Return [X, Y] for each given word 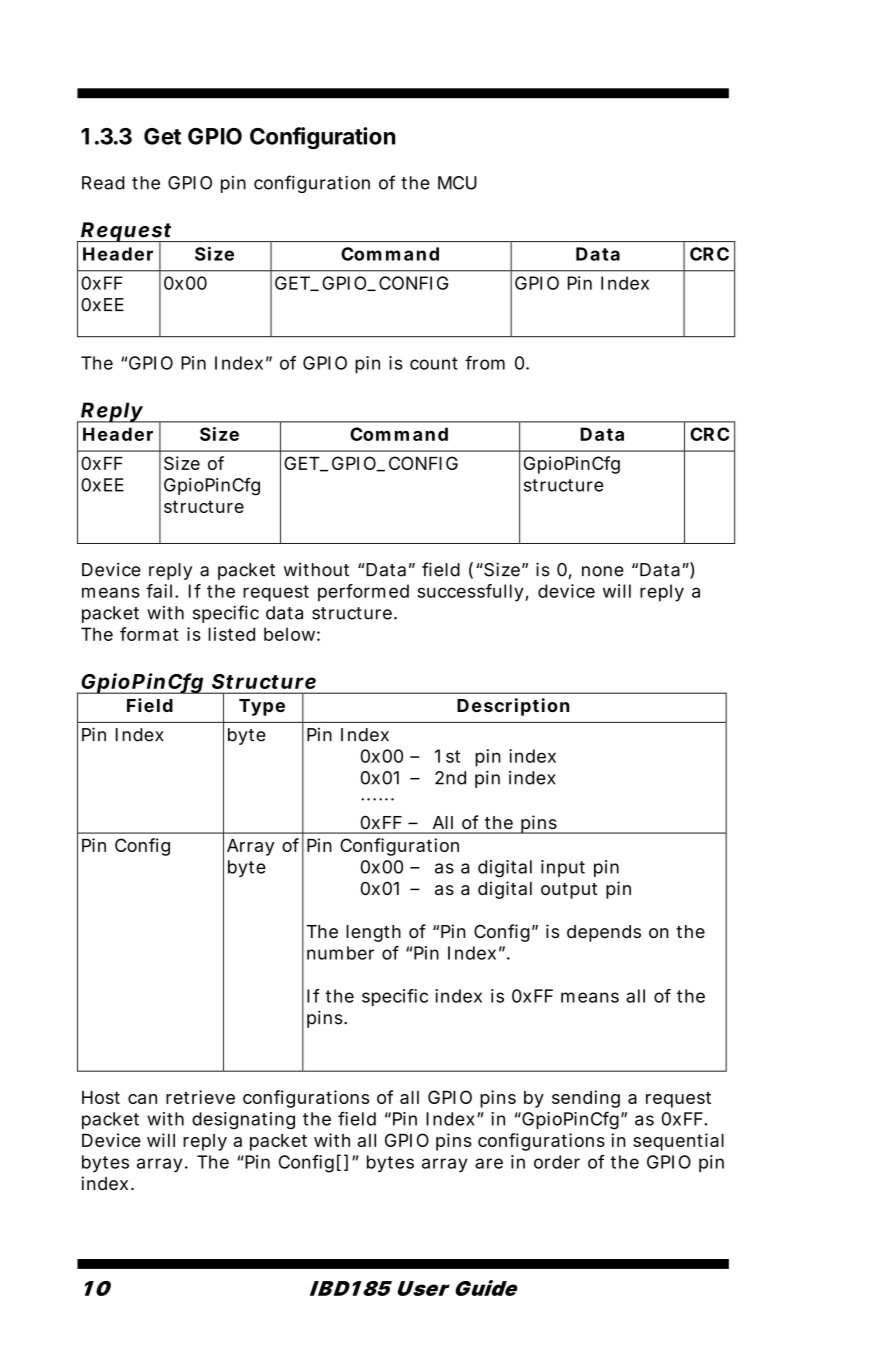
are [489, 1163]
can [142, 1099]
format [149, 634]
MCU [457, 183]
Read [103, 183]
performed [363, 593]
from [485, 363]
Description [513, 707]
